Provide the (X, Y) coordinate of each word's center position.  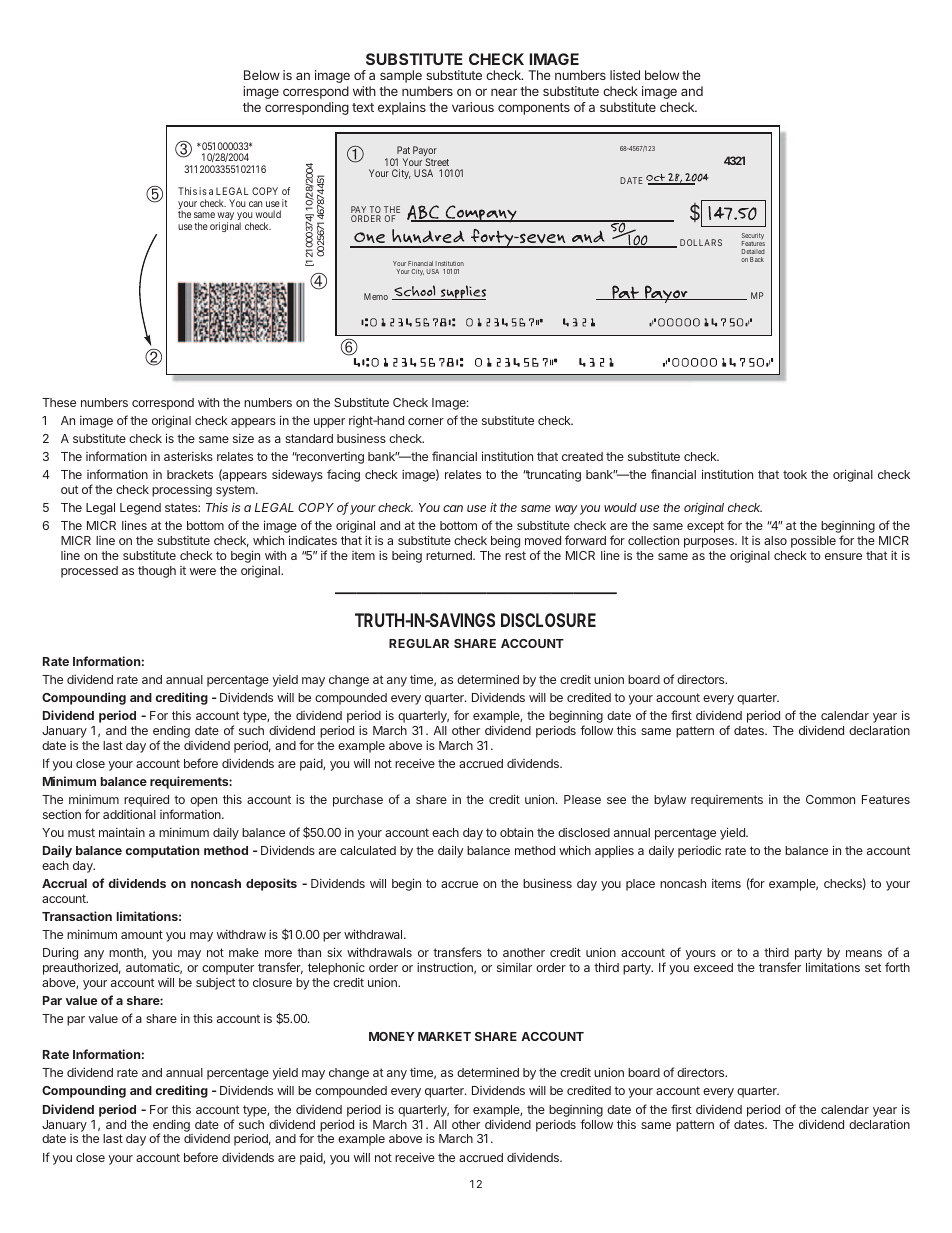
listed (625, 75)
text (363, 107)
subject (215, 984)
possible (813, 542)
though (157, 572)
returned (450, 555)
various (473, 107)
